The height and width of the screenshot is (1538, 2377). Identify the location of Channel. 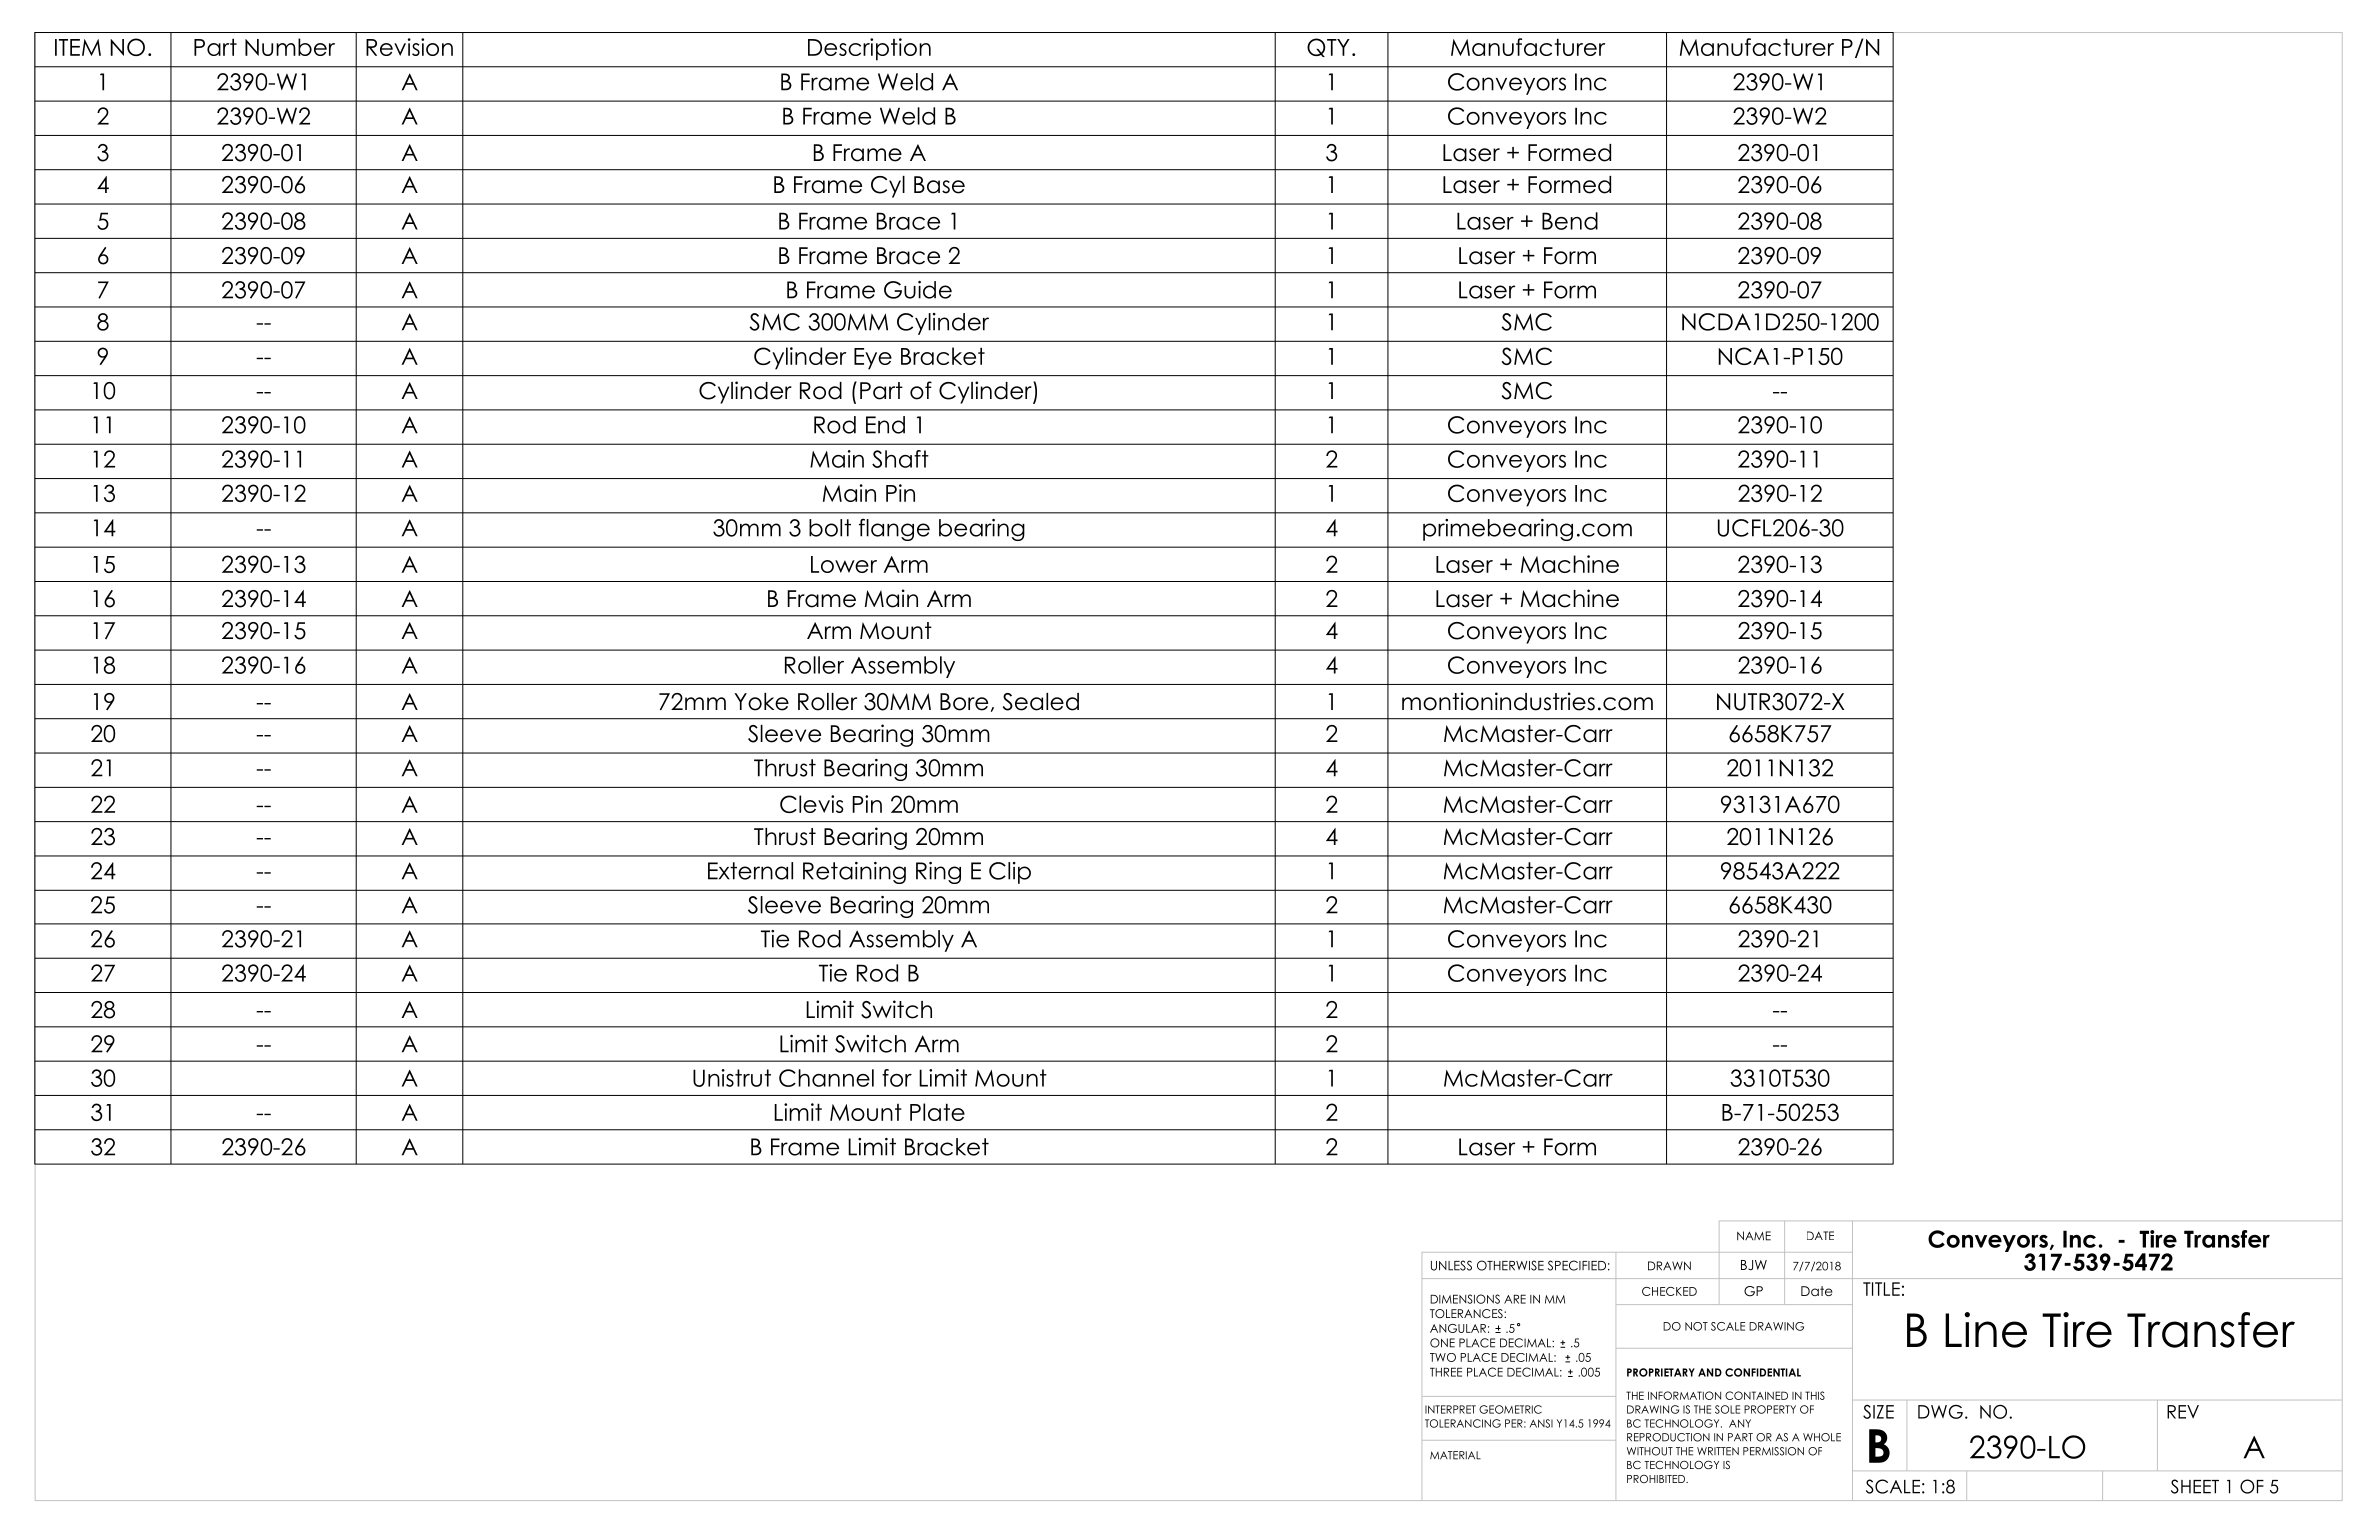
(826, 1078).
